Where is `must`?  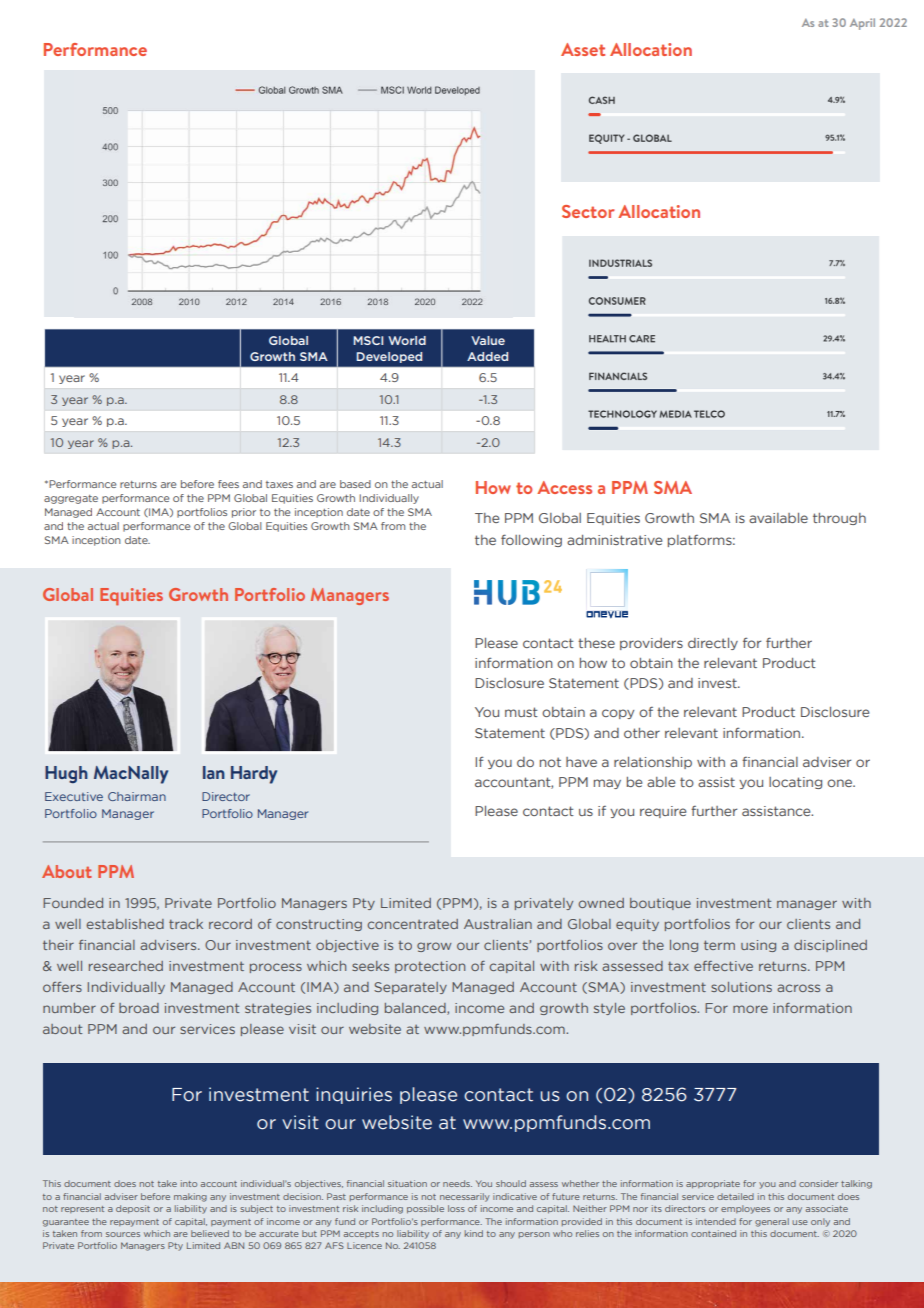
must is located at coordinates (521, 712).
